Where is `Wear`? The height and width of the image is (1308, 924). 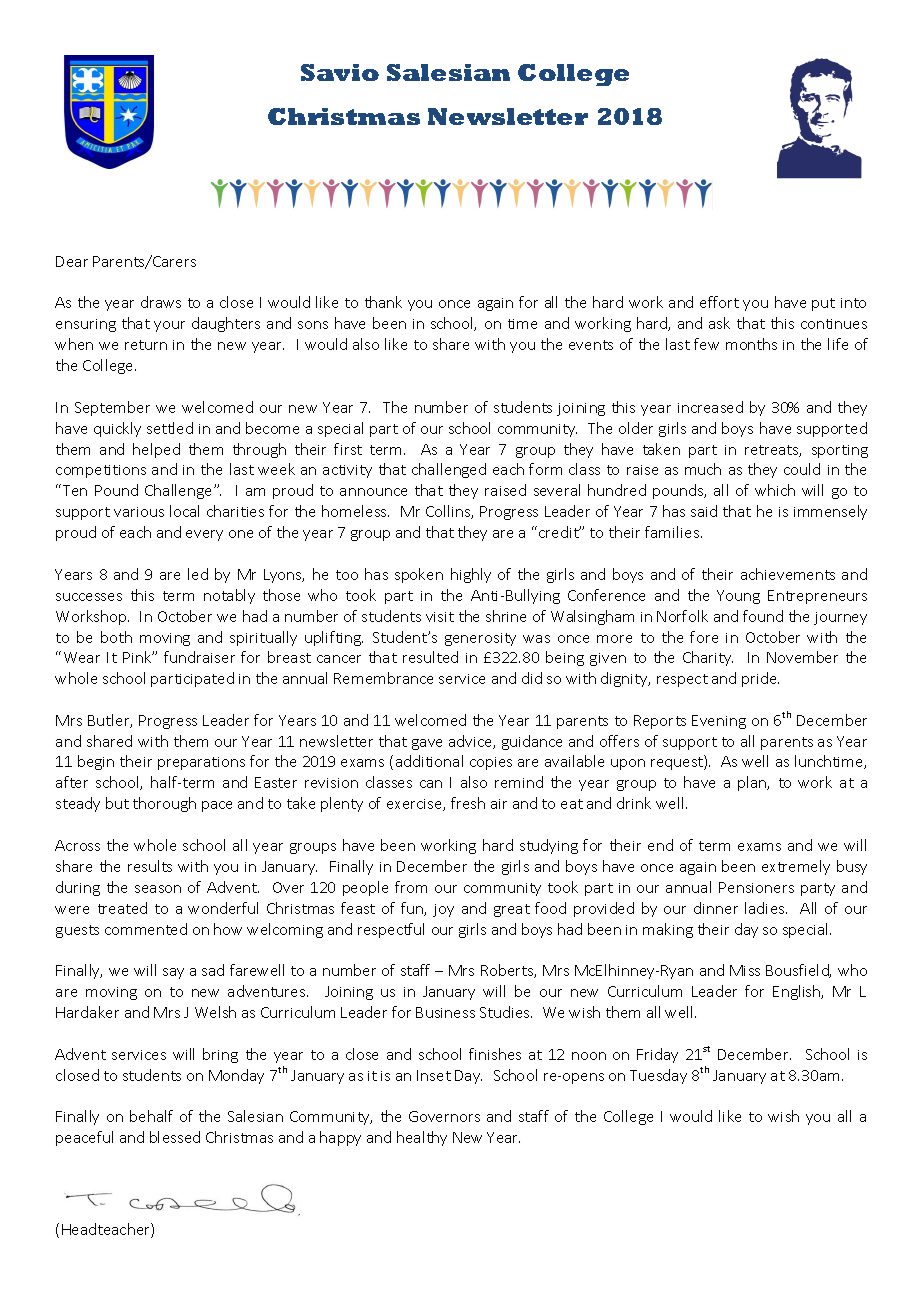 Wear is located at coordinates (82, 657).
